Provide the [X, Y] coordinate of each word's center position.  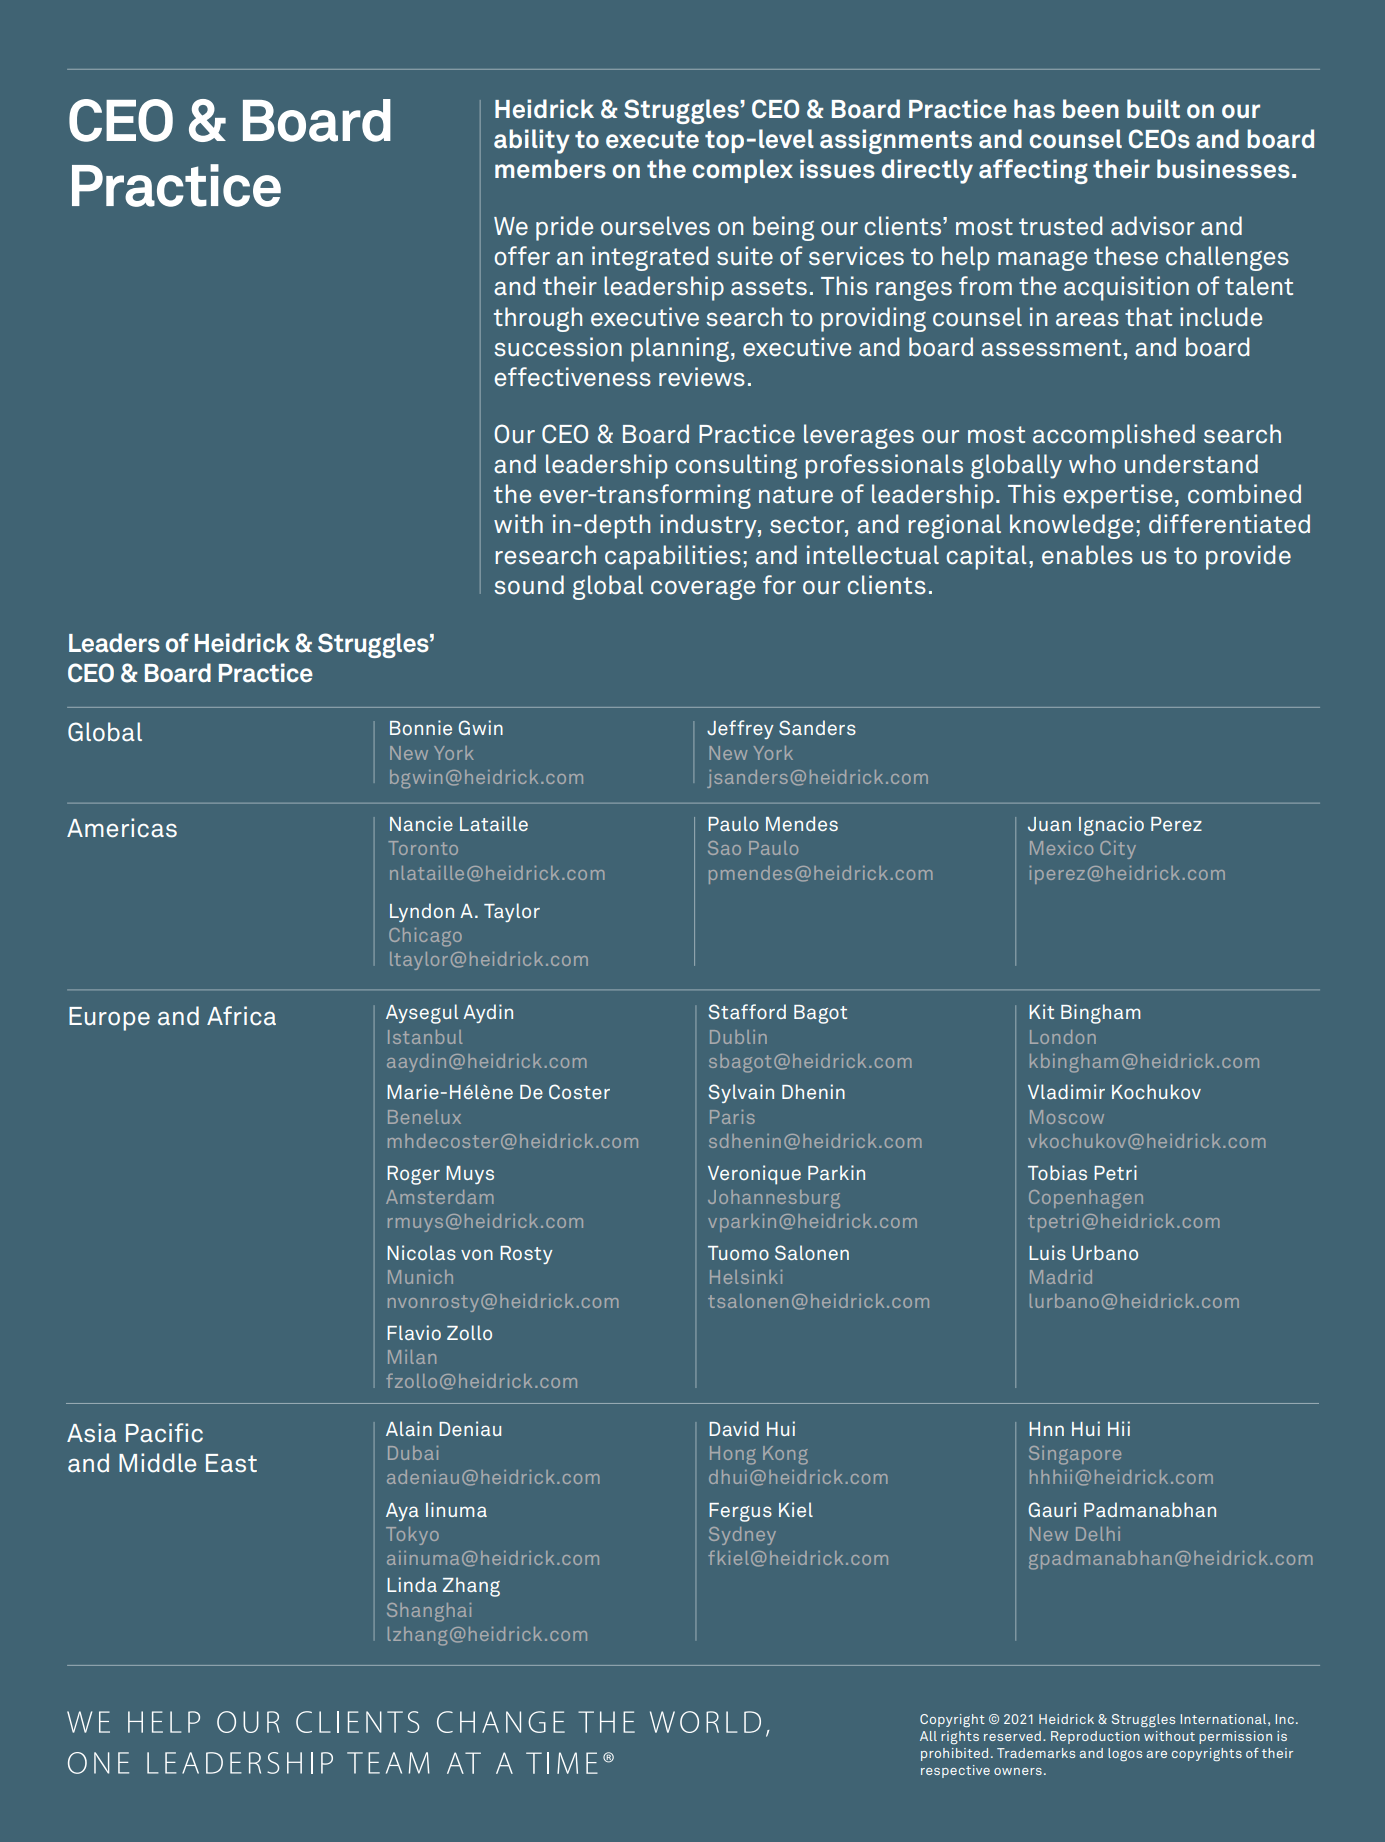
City [1118, 850]
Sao [724, 848]
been [1091, 109]
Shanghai [429, 1612]
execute [652, 140]
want [132, 69]
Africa [241, 1016]
